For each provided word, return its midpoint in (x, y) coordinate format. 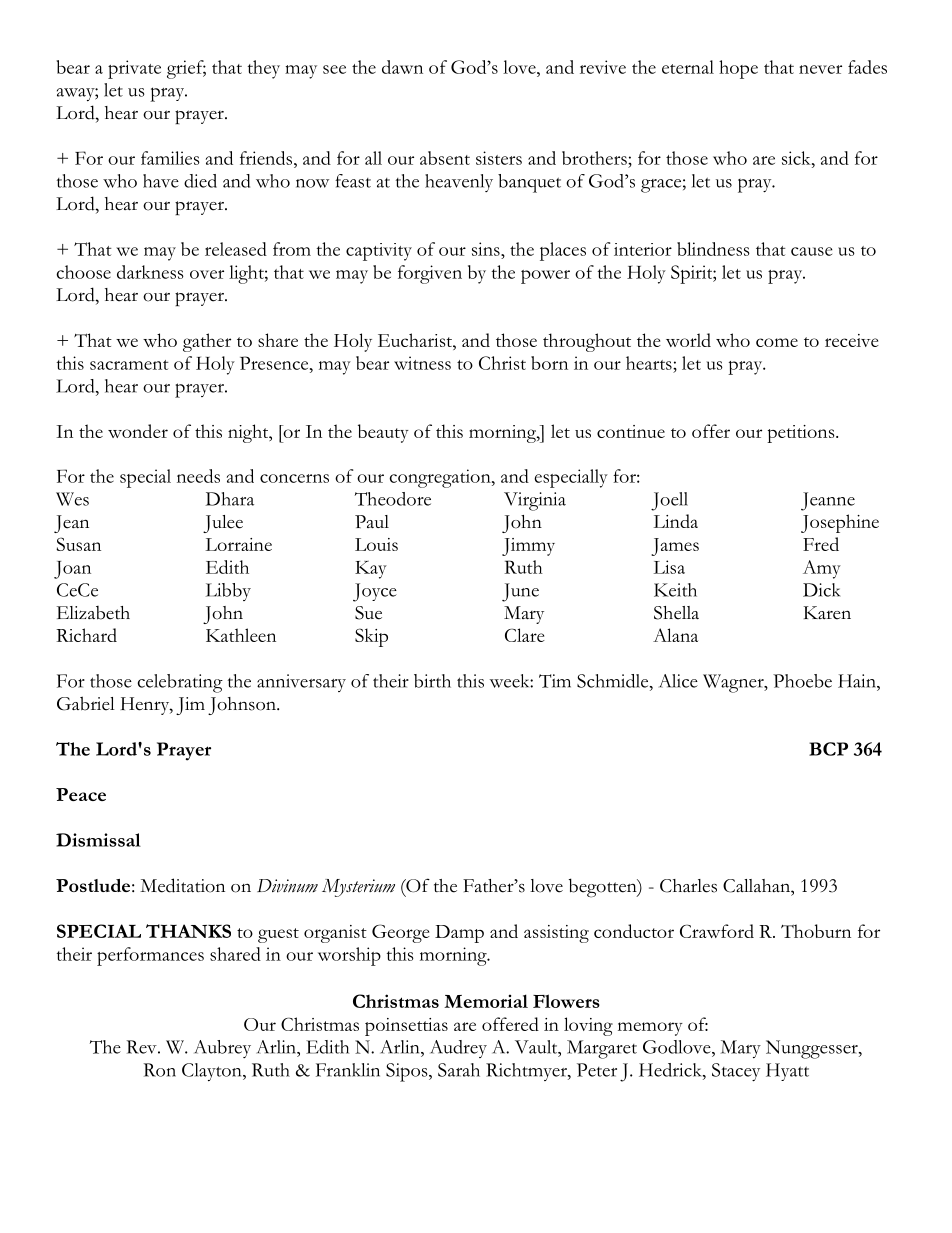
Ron (159, 1070)
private (134, 69)
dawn (402, 67)
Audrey (458, 1049)
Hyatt (787, 1072)
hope (738, 69)
